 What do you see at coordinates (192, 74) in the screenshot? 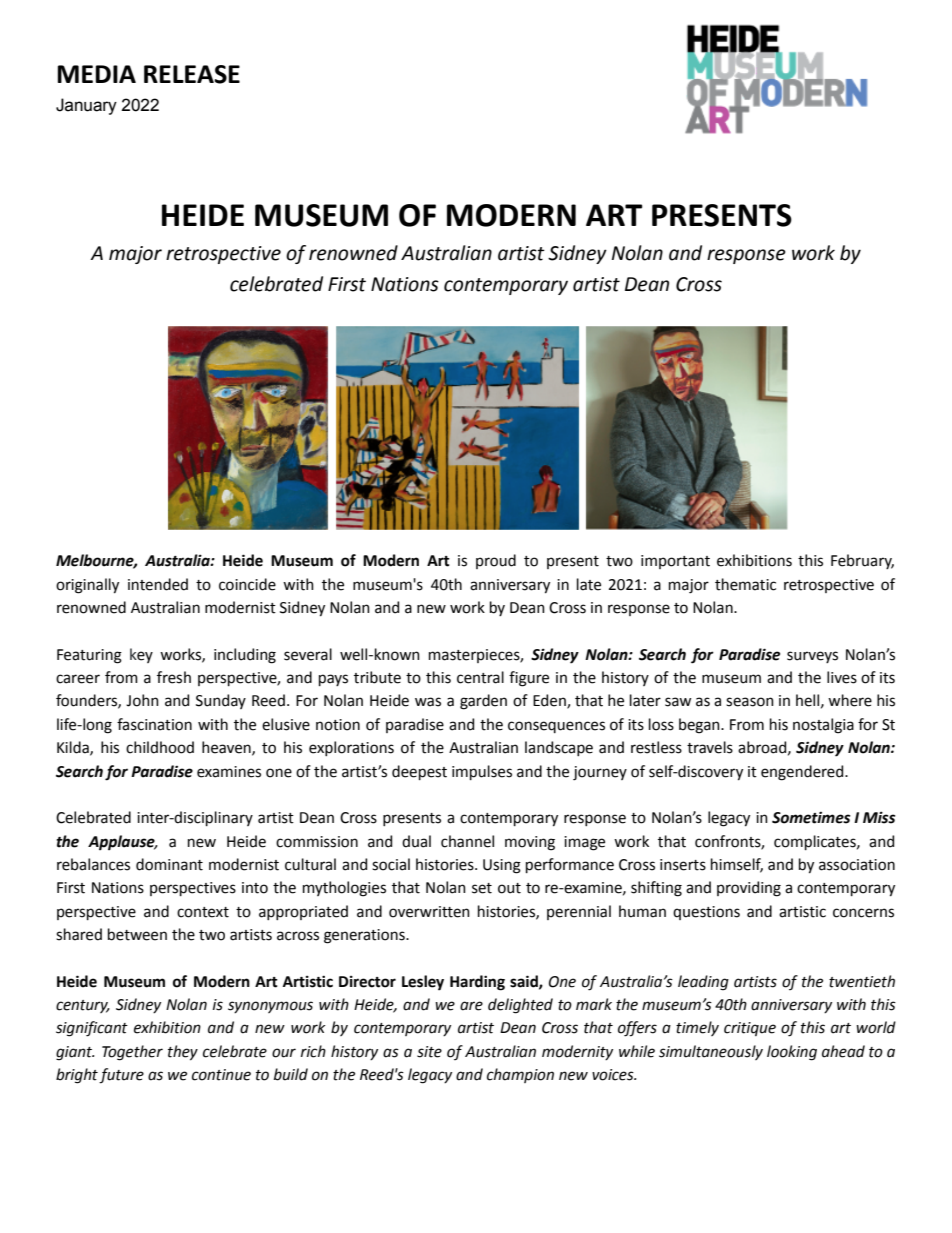
I see `RELEASE` at bounding box center [192, 74].
